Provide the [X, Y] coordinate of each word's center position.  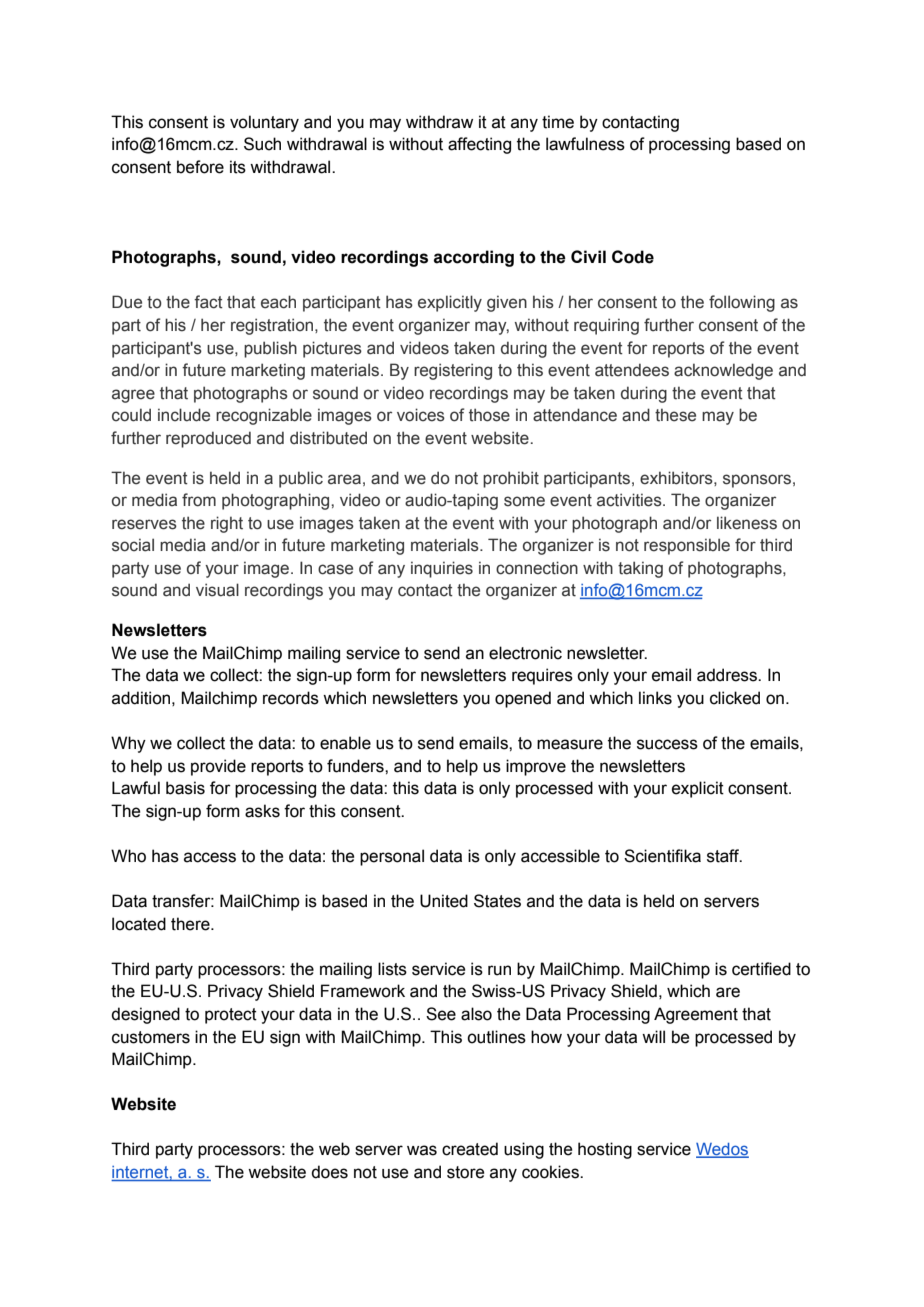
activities [630, 500]
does [329, 1172]
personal [392, 857]
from [199, 500]
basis [185, 788]
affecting [479, 145]
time [558, 122]
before [200, 167]
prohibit [511, 479]
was [422, 1150]
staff [724, 856]
